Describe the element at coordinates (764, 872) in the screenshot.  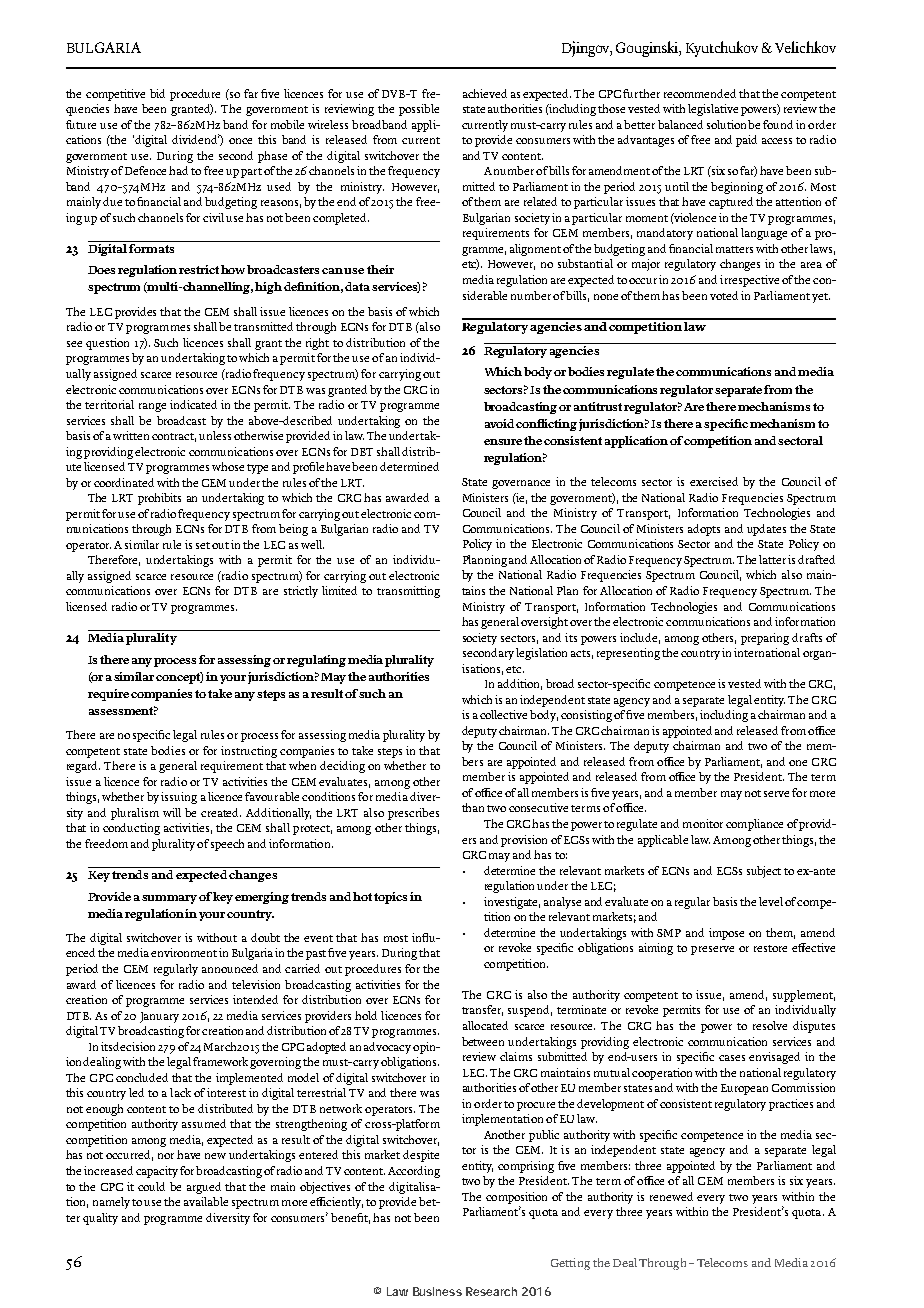
I see `subject` at that location.
